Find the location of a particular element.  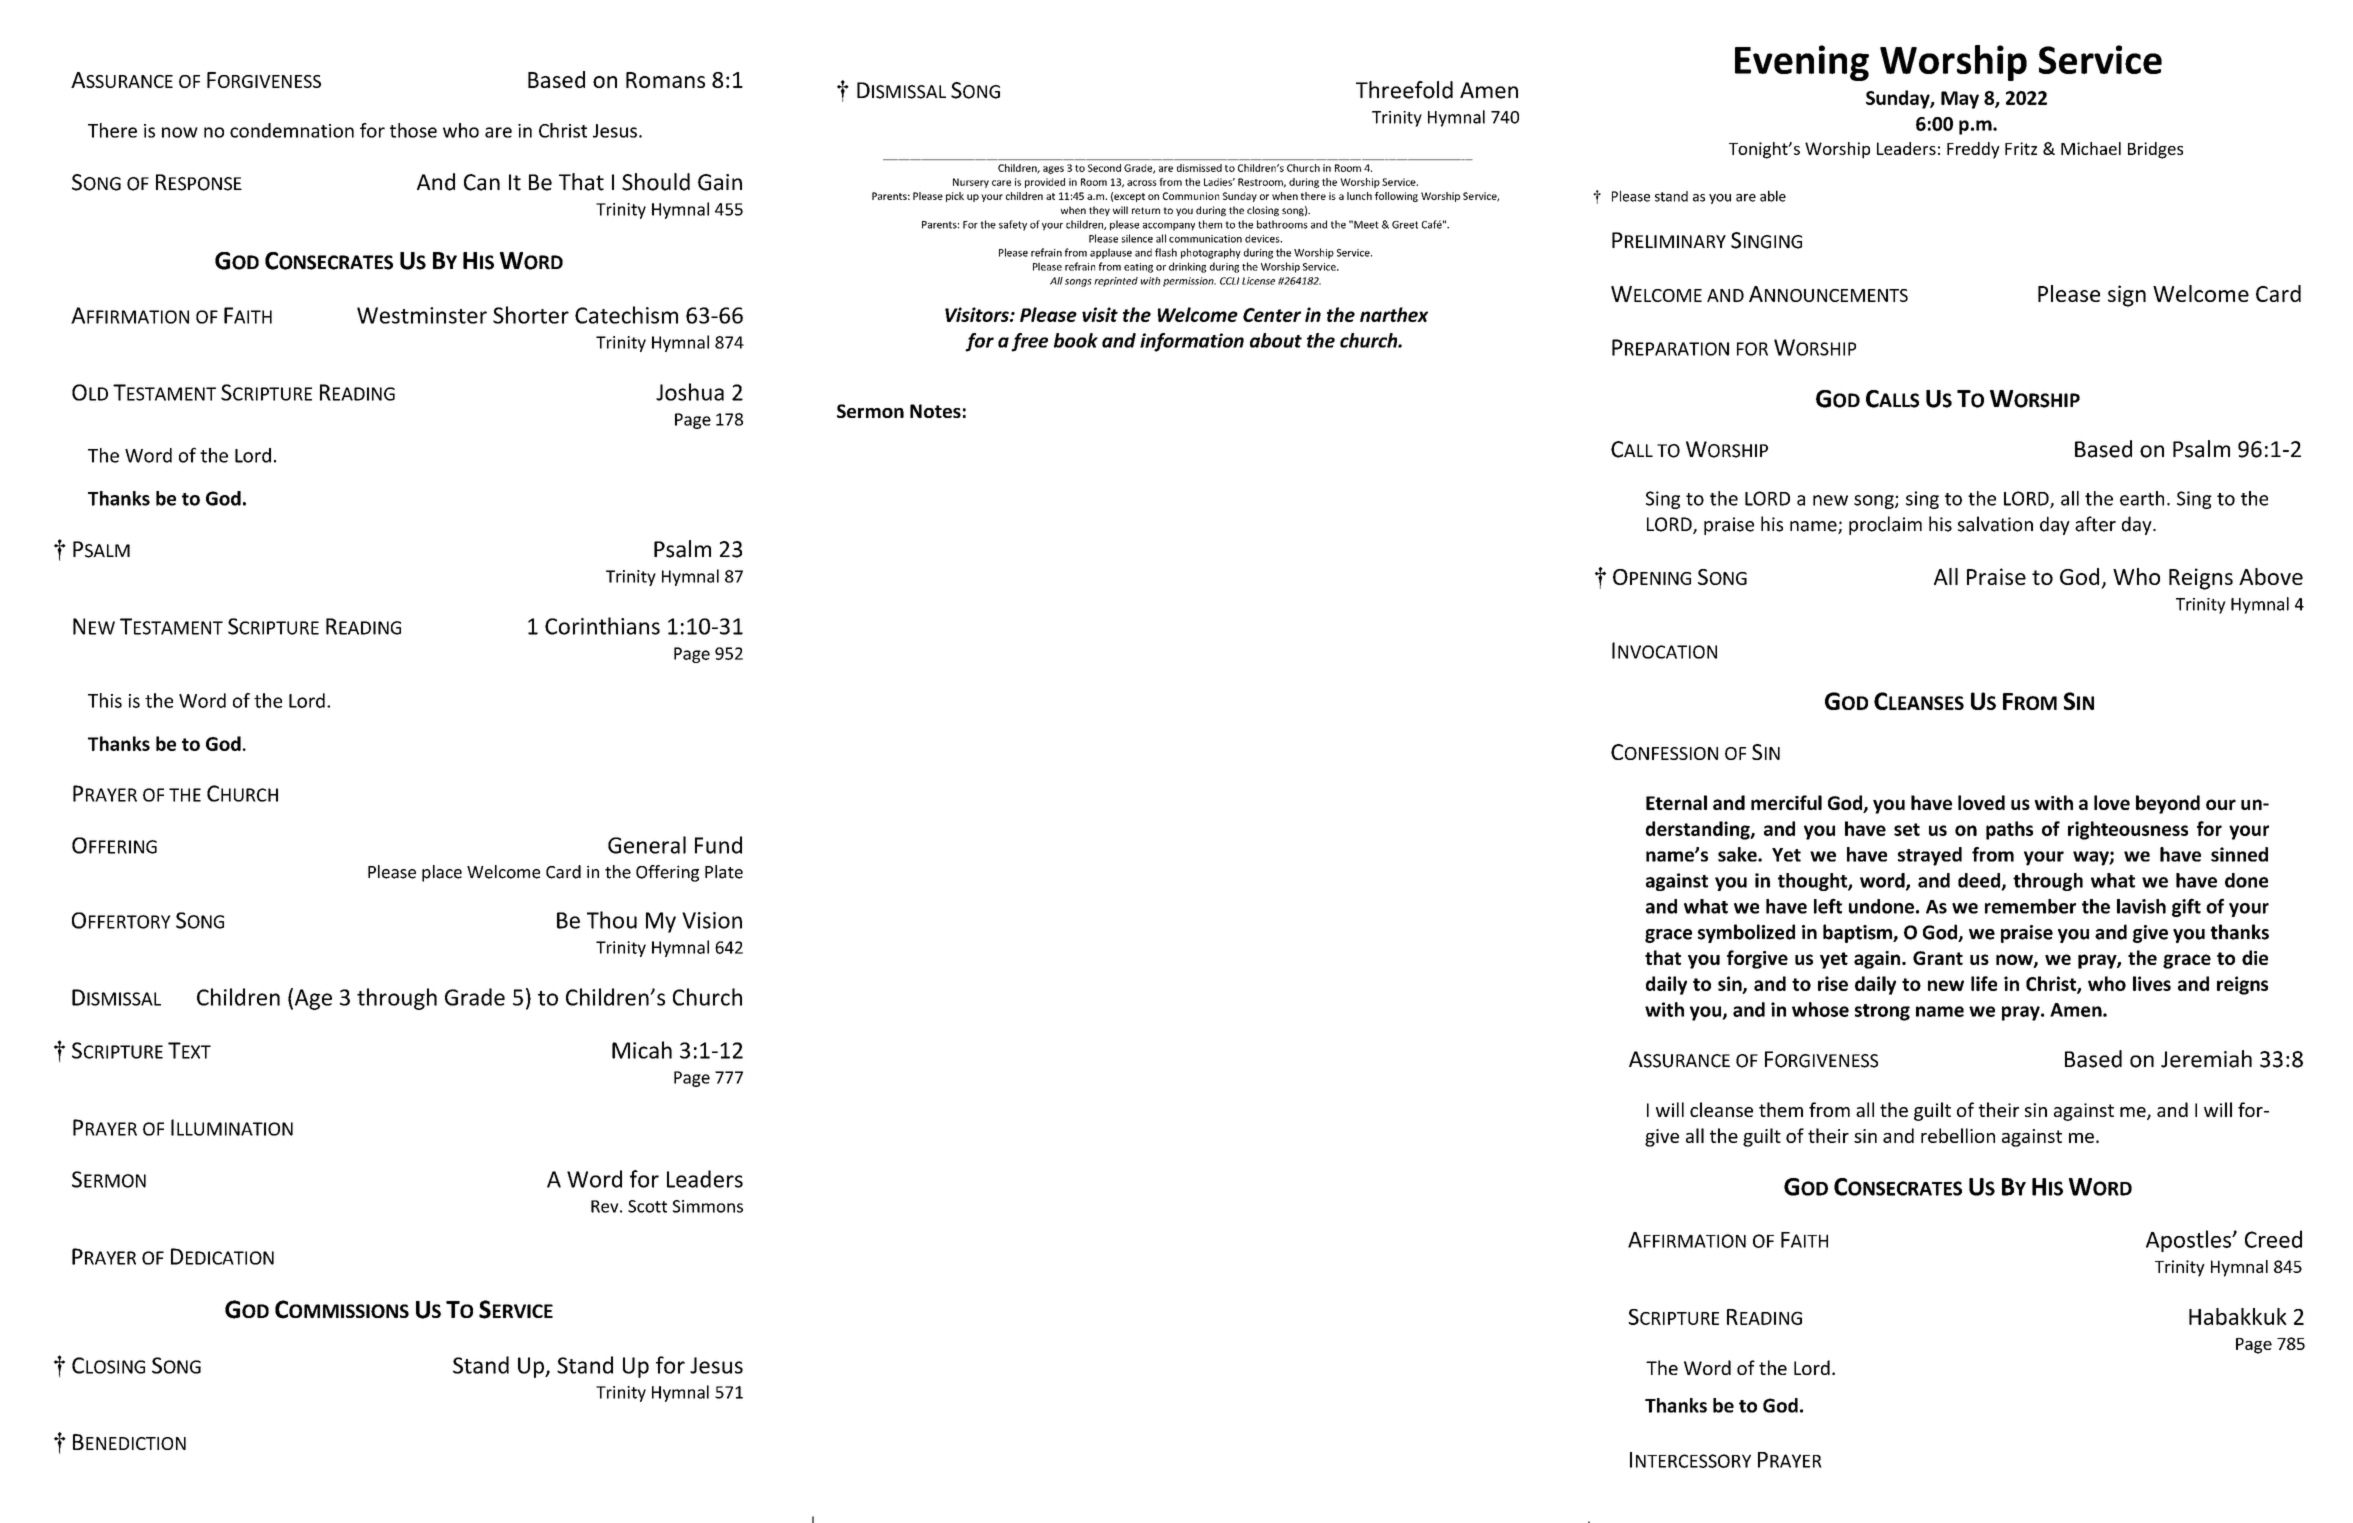

place is located at coordinates (442, 873).
